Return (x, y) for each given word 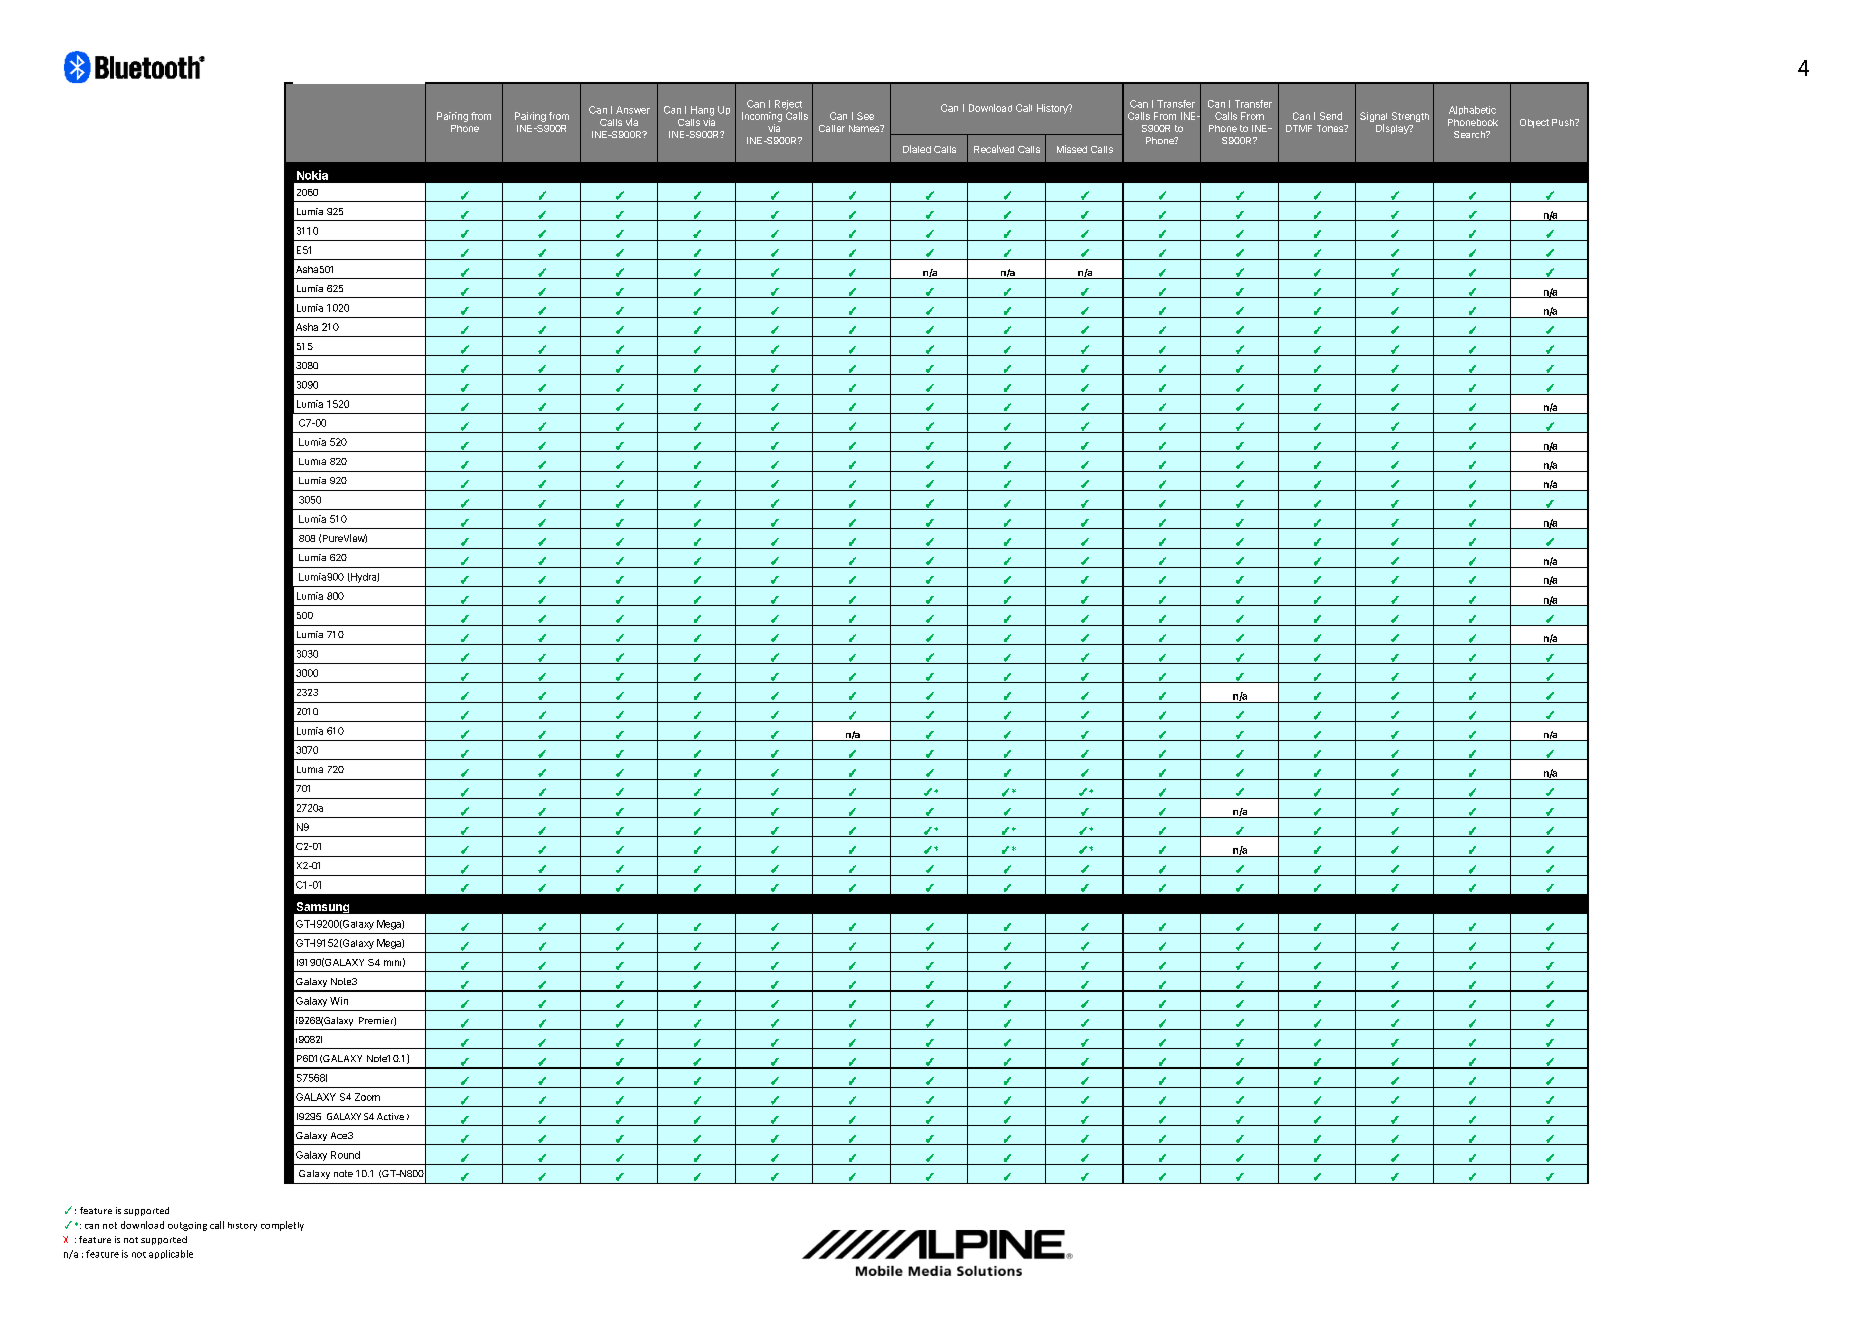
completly (282, 1226)
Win (339, 1001)
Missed (1072, 149)
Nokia (312, 175)
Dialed (917, 149)
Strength (1410, 117)
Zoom (367, 1097)
